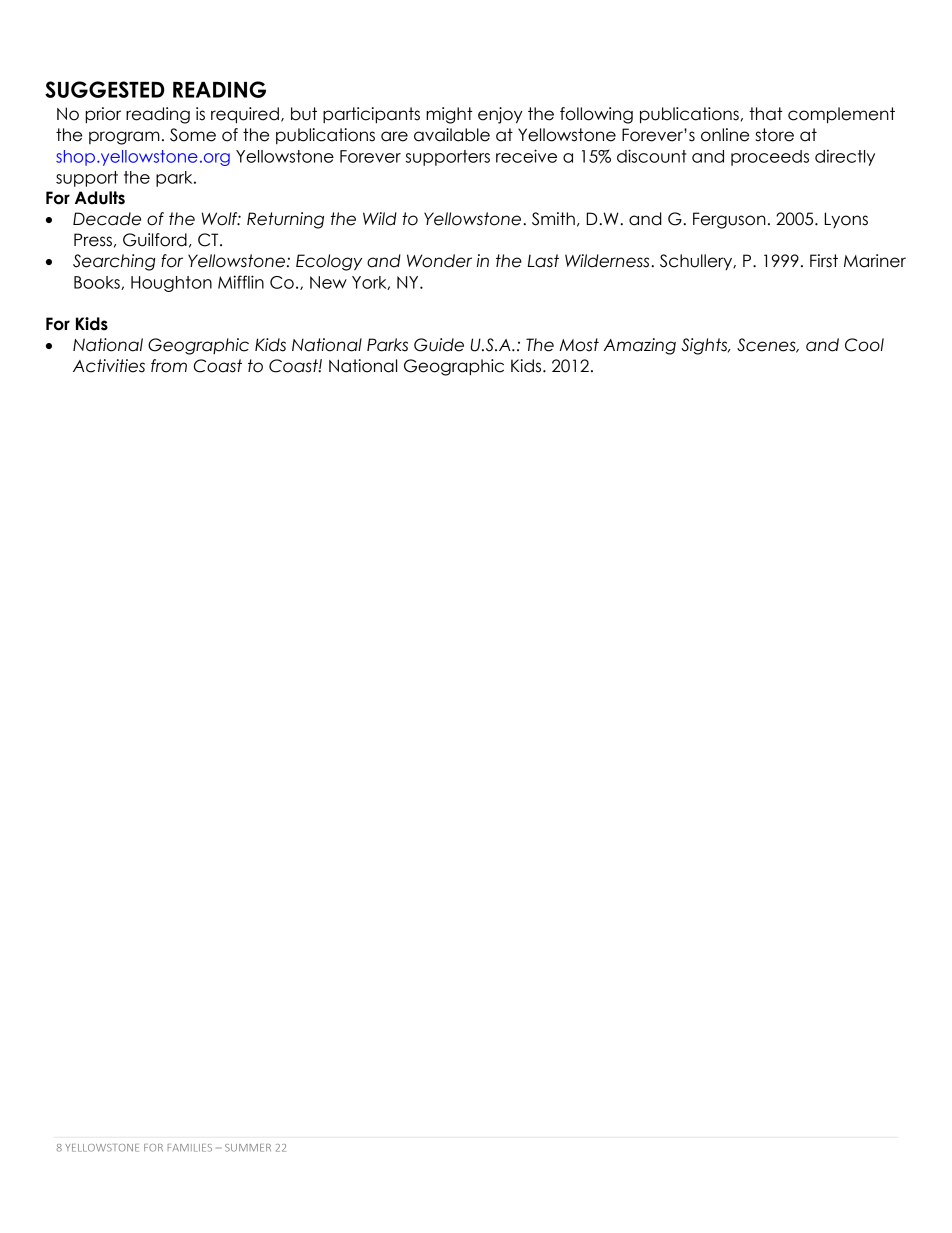 The image size is (952, 1233). I want to click on that, so click(766, 114).
